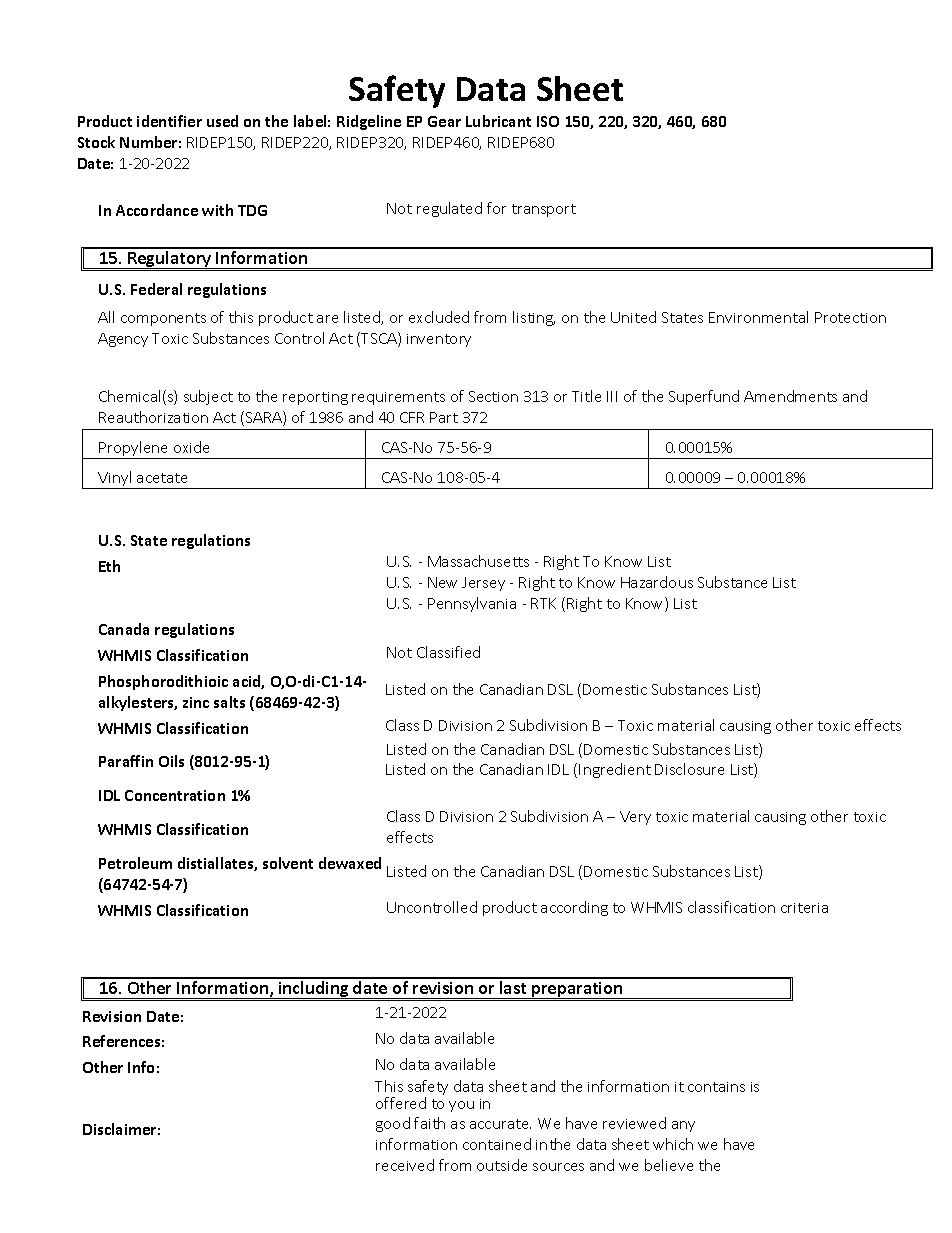 This image has width=952, height=1233. I want to click on identifier, so click(169, 121).
